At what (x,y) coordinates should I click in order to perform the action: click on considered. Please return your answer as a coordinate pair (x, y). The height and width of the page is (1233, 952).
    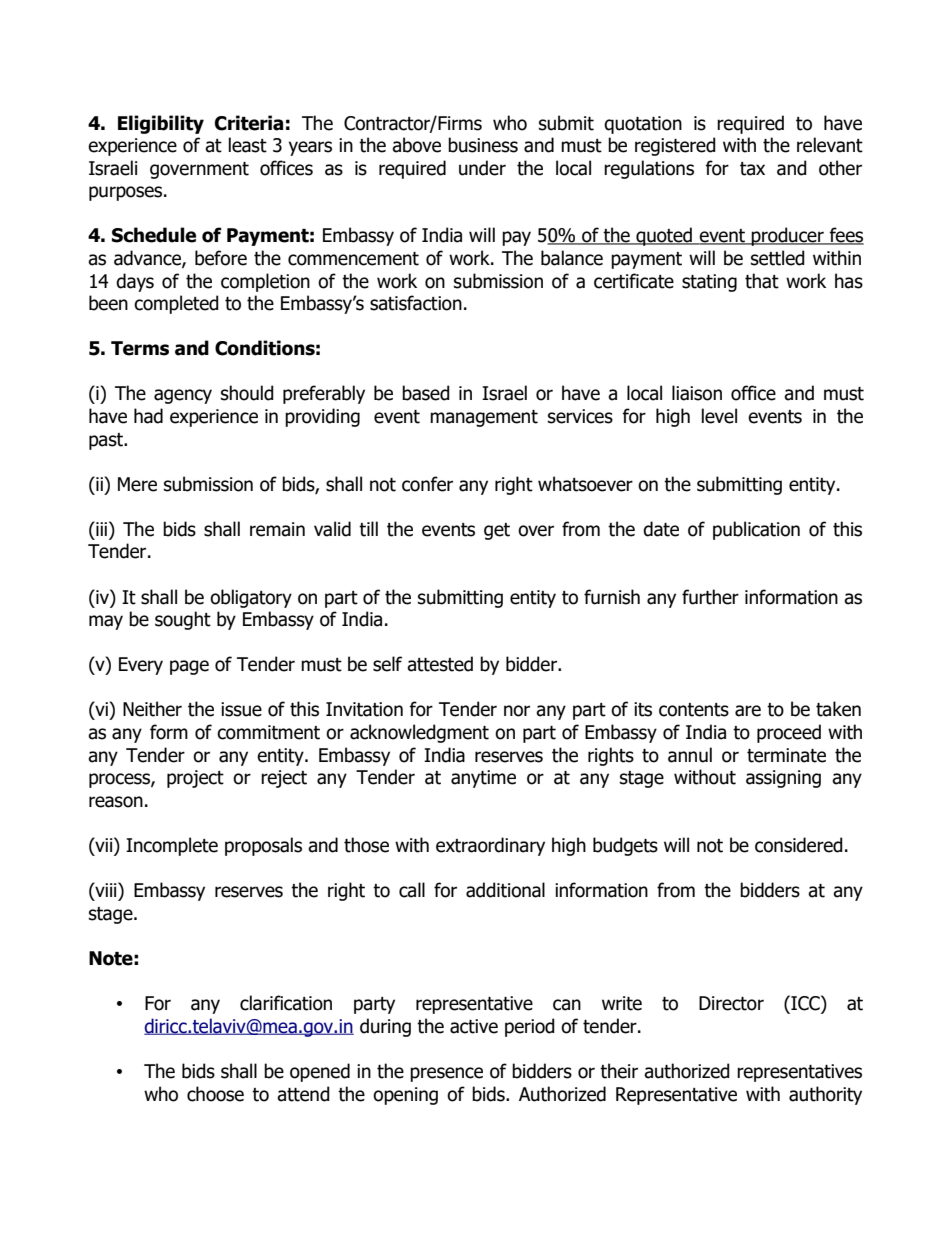
    Looking at the image, I should click on (799, 845).
